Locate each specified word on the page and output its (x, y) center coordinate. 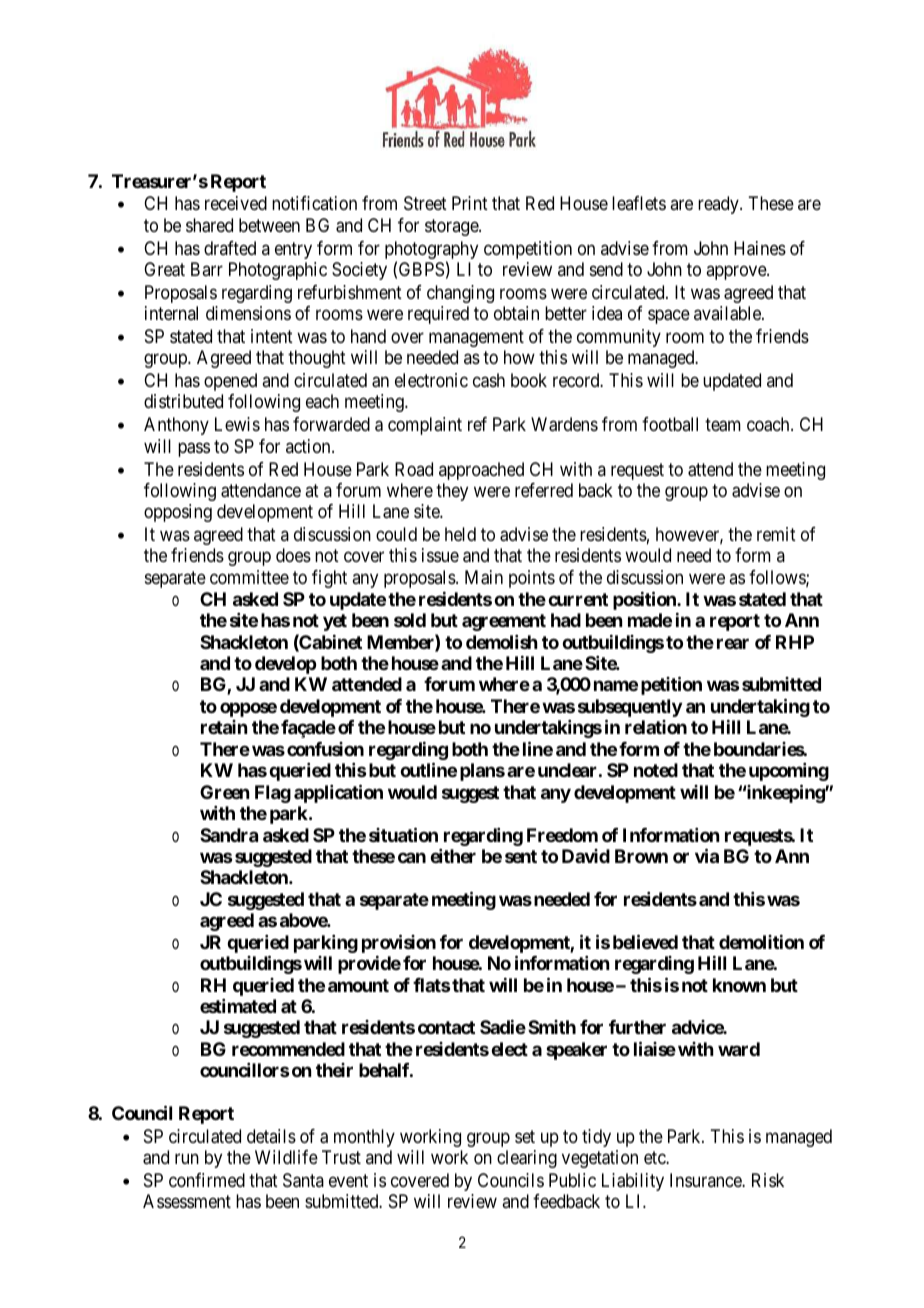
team (723, 425)
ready (719, 205)
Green (224, 792)
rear (733, 643)
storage (452, 227)
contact (446, 1027)
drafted (230, 248)
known (739, 985)
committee (249, 577)
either (453, 856)
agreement (504, 622)
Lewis (237, 424)
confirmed (207, 1180)
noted (656, 770)
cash (489, 380)
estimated (238, 1006)
